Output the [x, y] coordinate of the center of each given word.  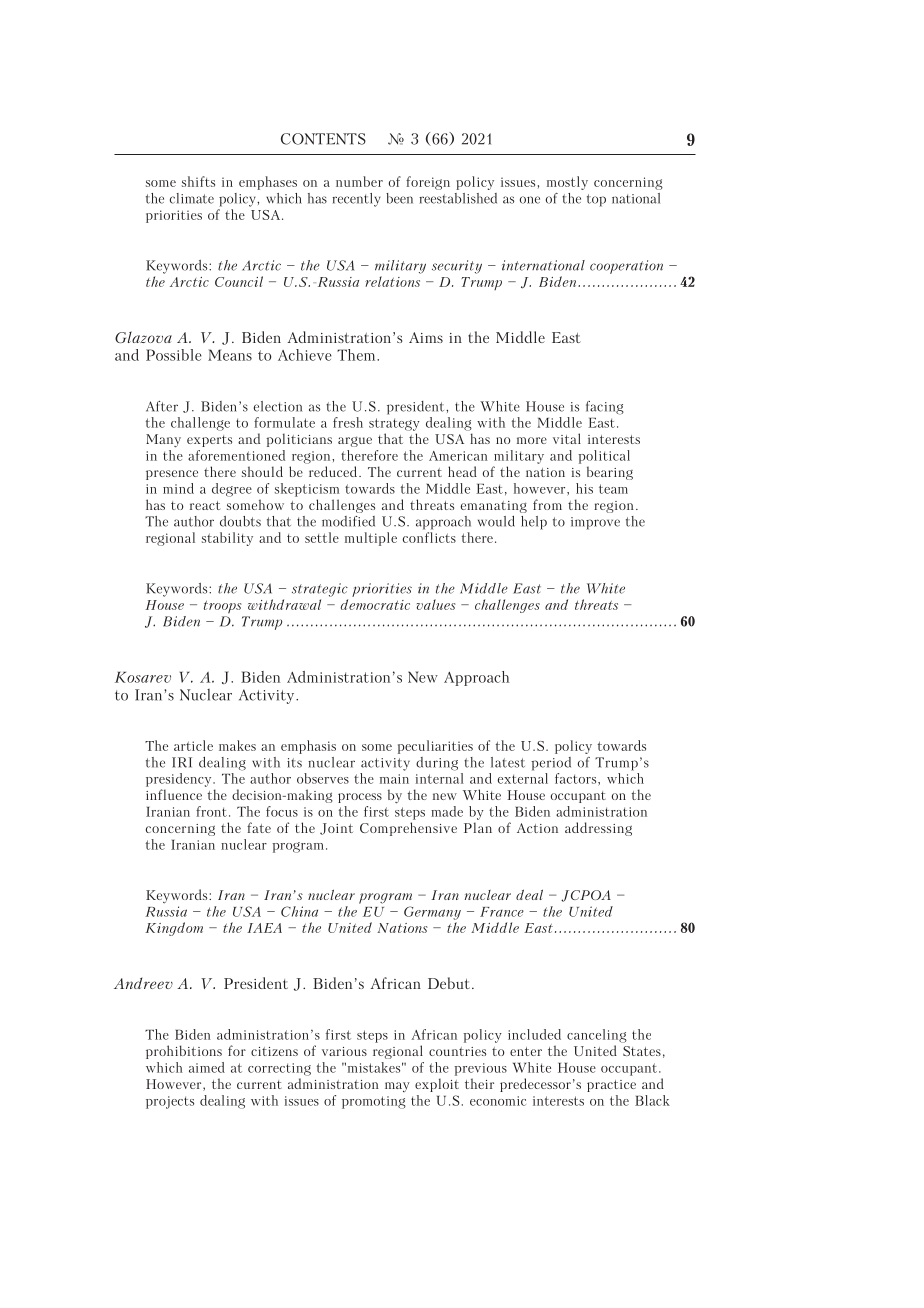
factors [577, 779]
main [394, 779]
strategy [394, 424]
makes [237, 745]
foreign [428, 183]
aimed [207, 1067]
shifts [198, 181]
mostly [567, 183]
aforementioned [236, 455]
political [604, 457]
